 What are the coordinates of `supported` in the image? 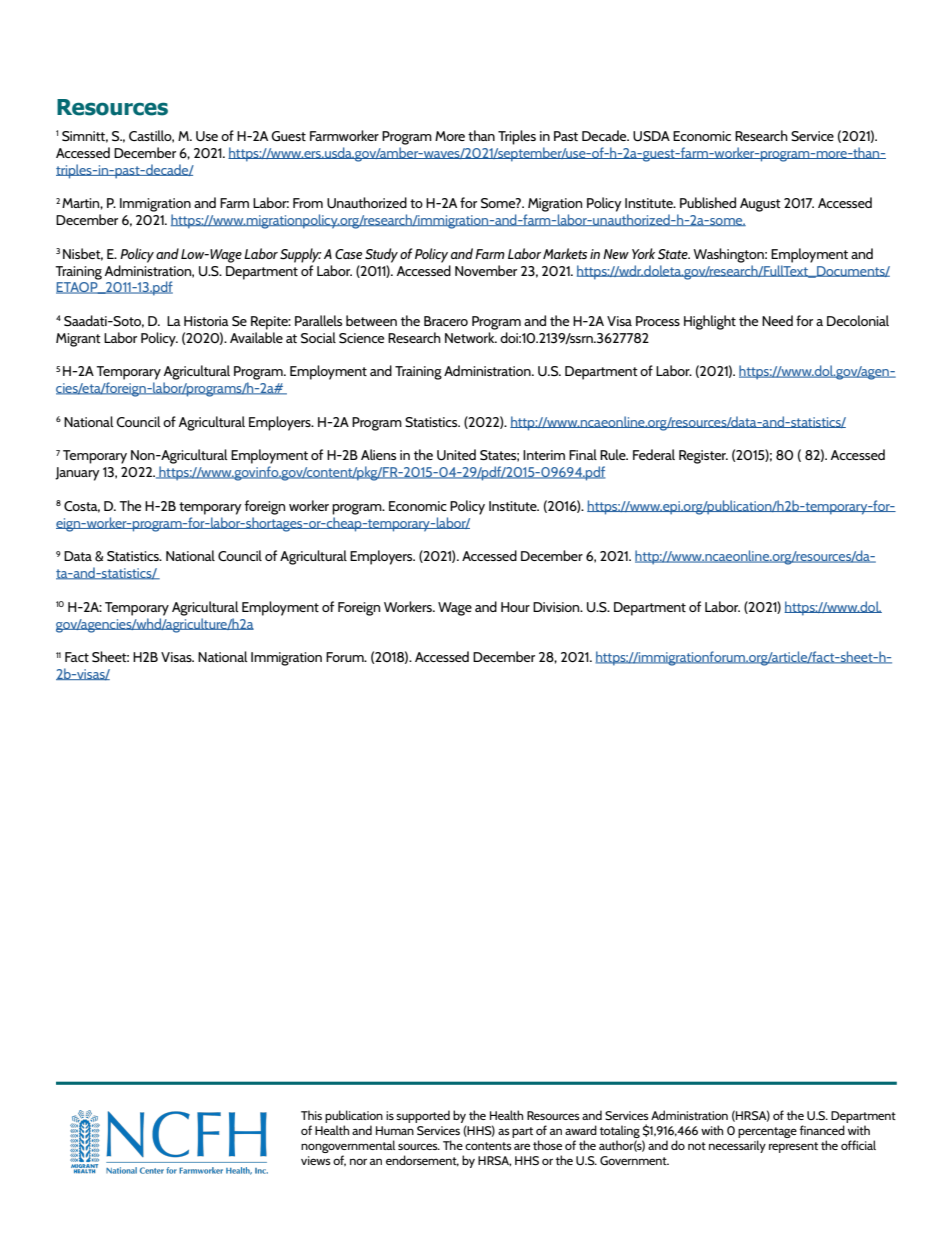 It's located at (423, 1116).
